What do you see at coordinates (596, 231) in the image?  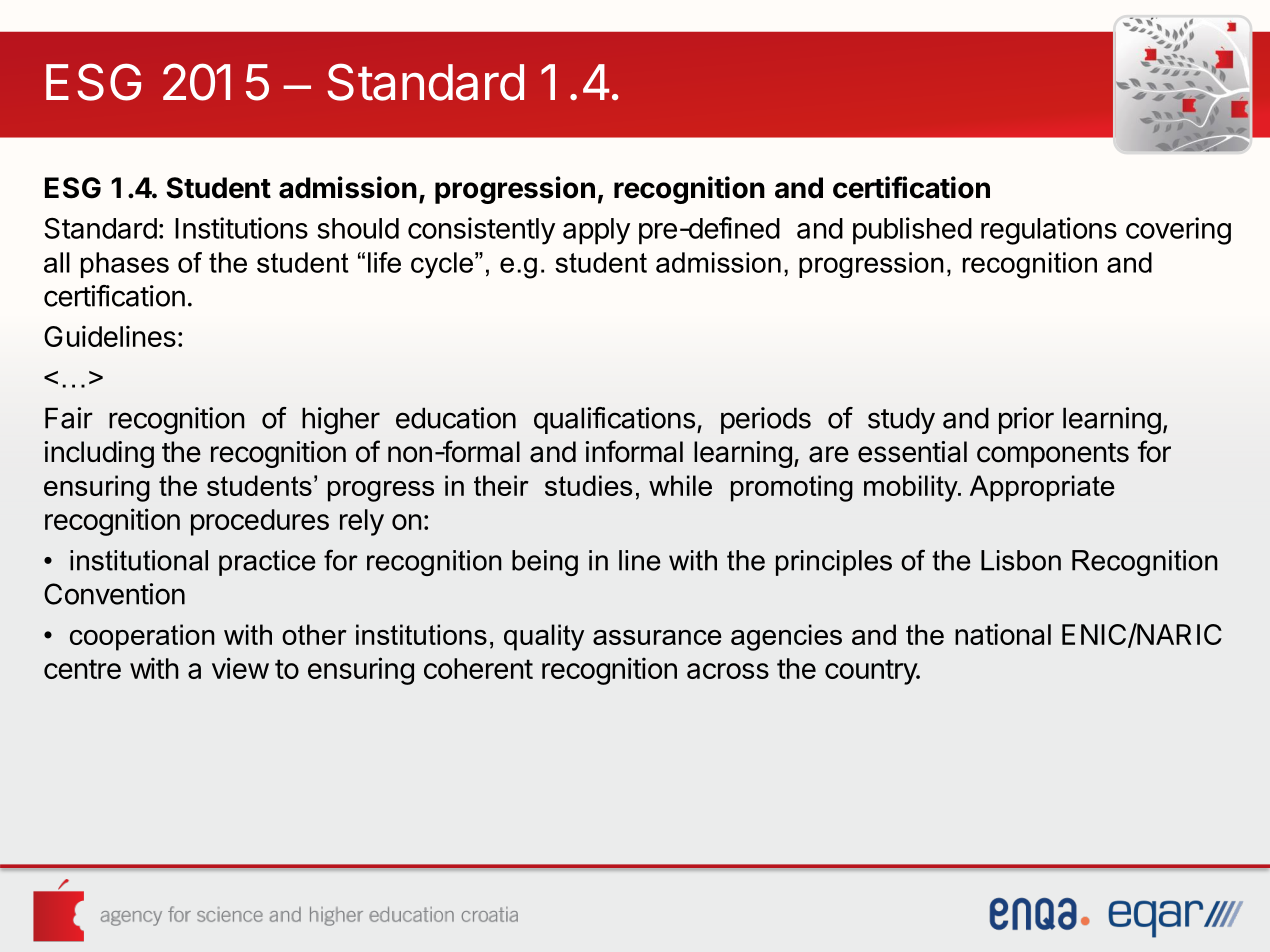 I see `apply` at bounding box center [596, 231].
